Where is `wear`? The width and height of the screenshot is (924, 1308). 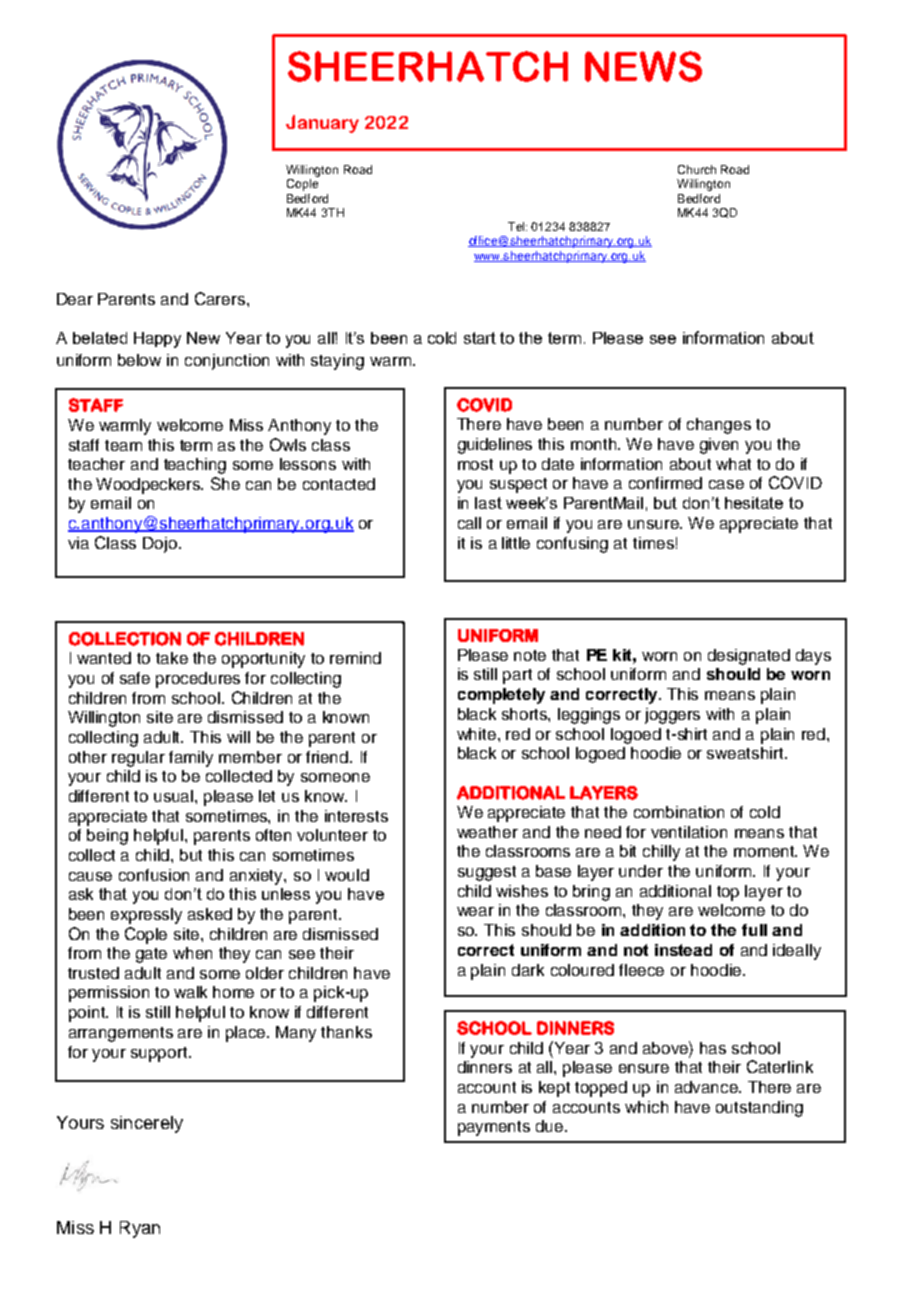
wear is located at coordinates (475, 911).
